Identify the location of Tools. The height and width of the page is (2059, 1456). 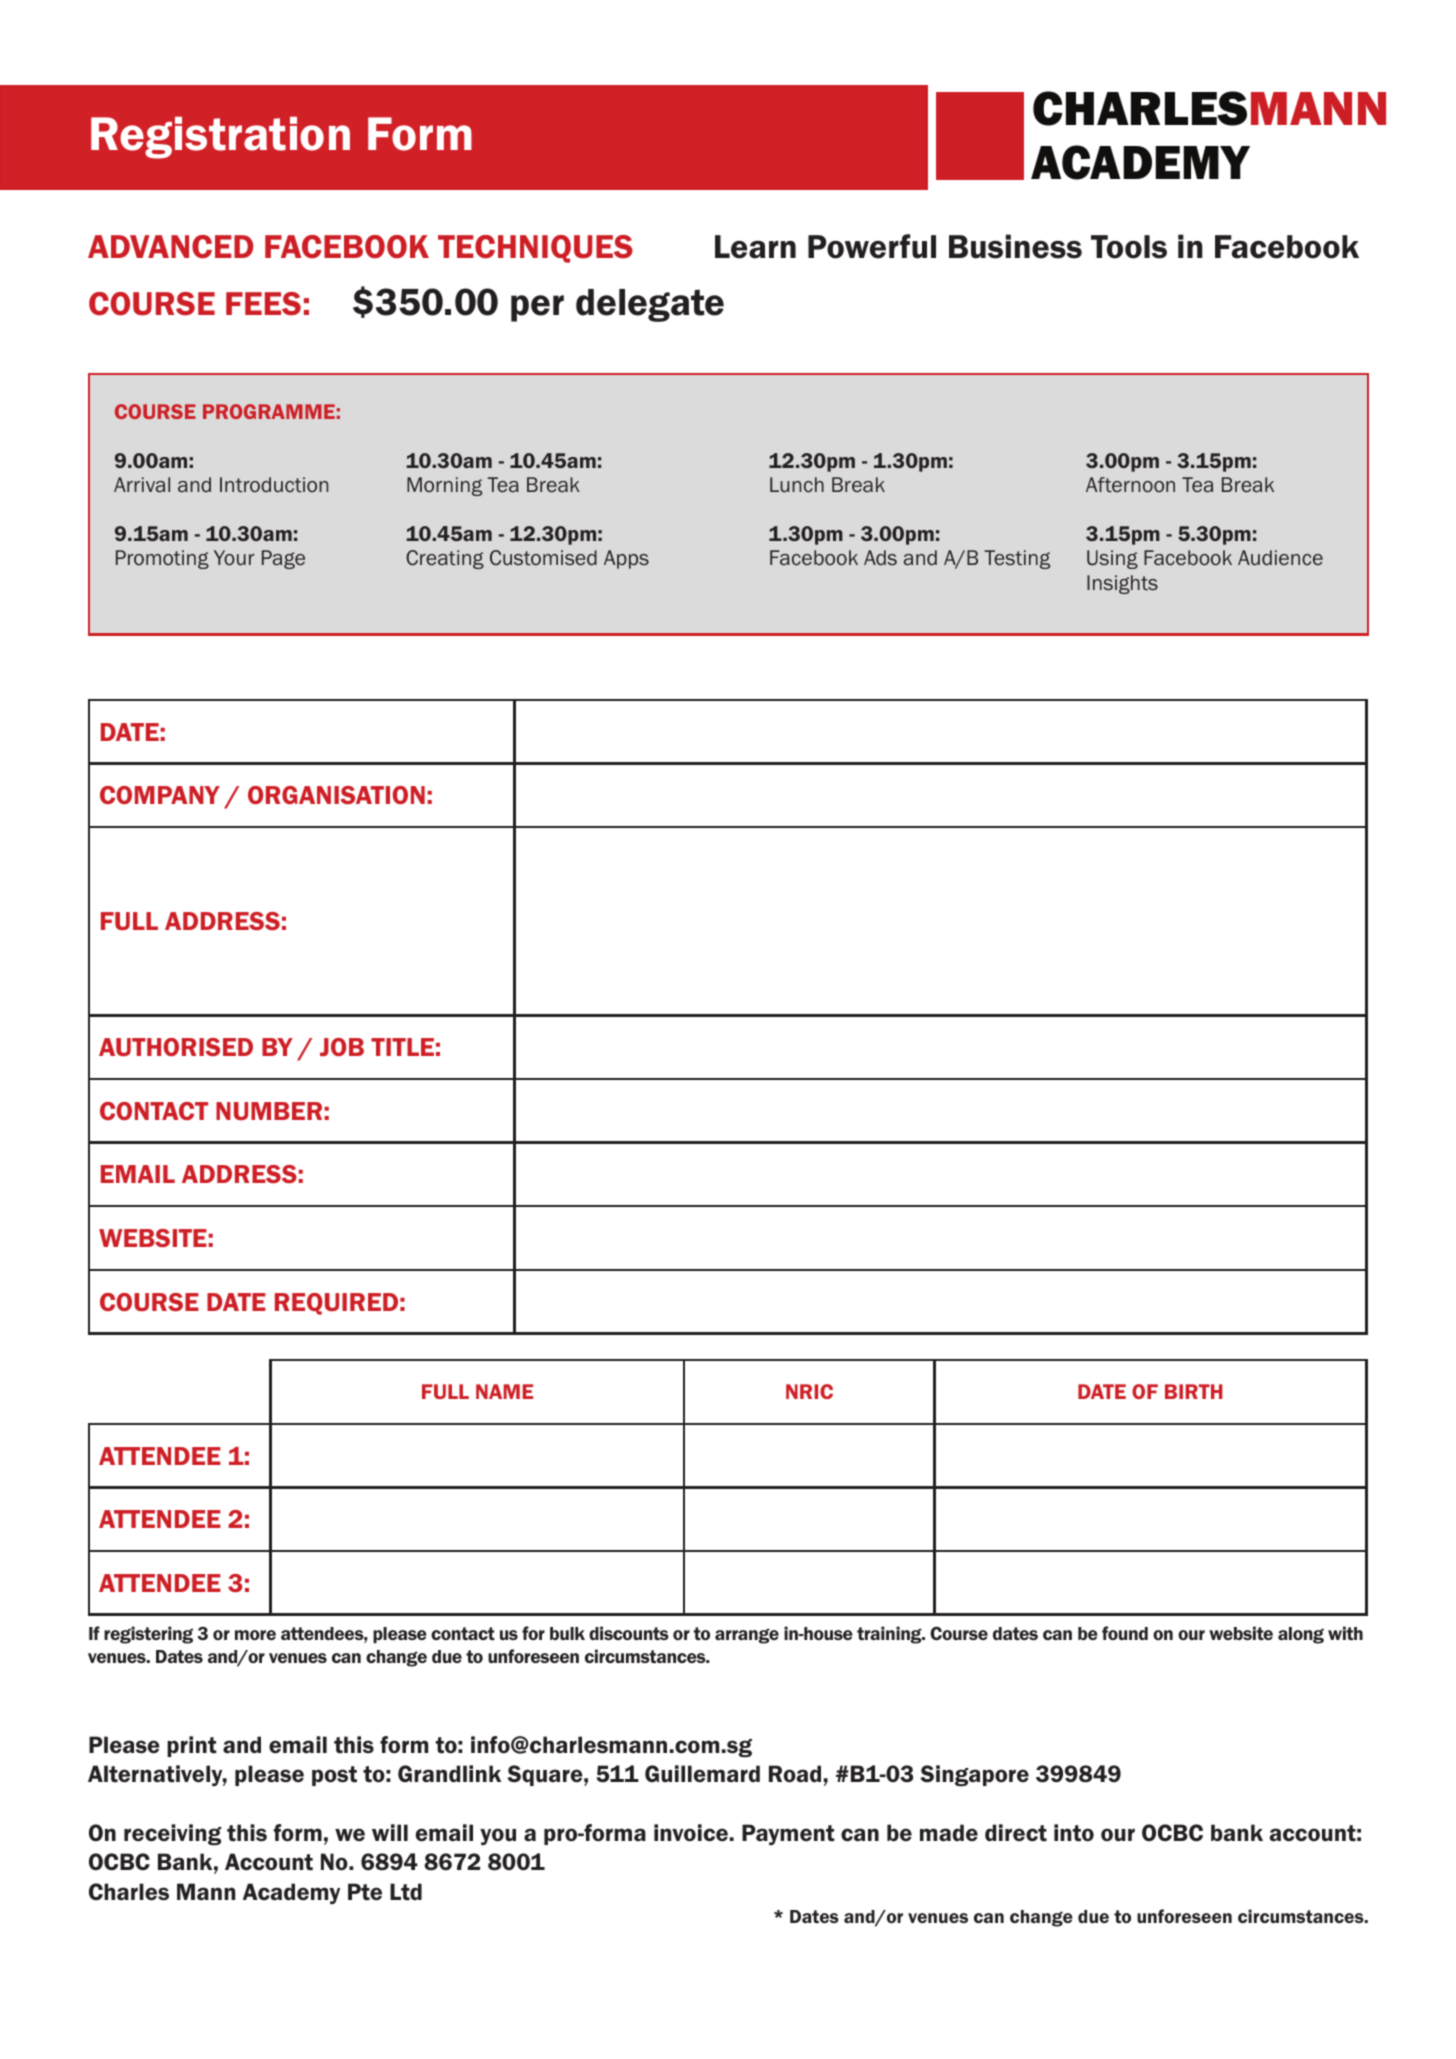
(1129, 247).
